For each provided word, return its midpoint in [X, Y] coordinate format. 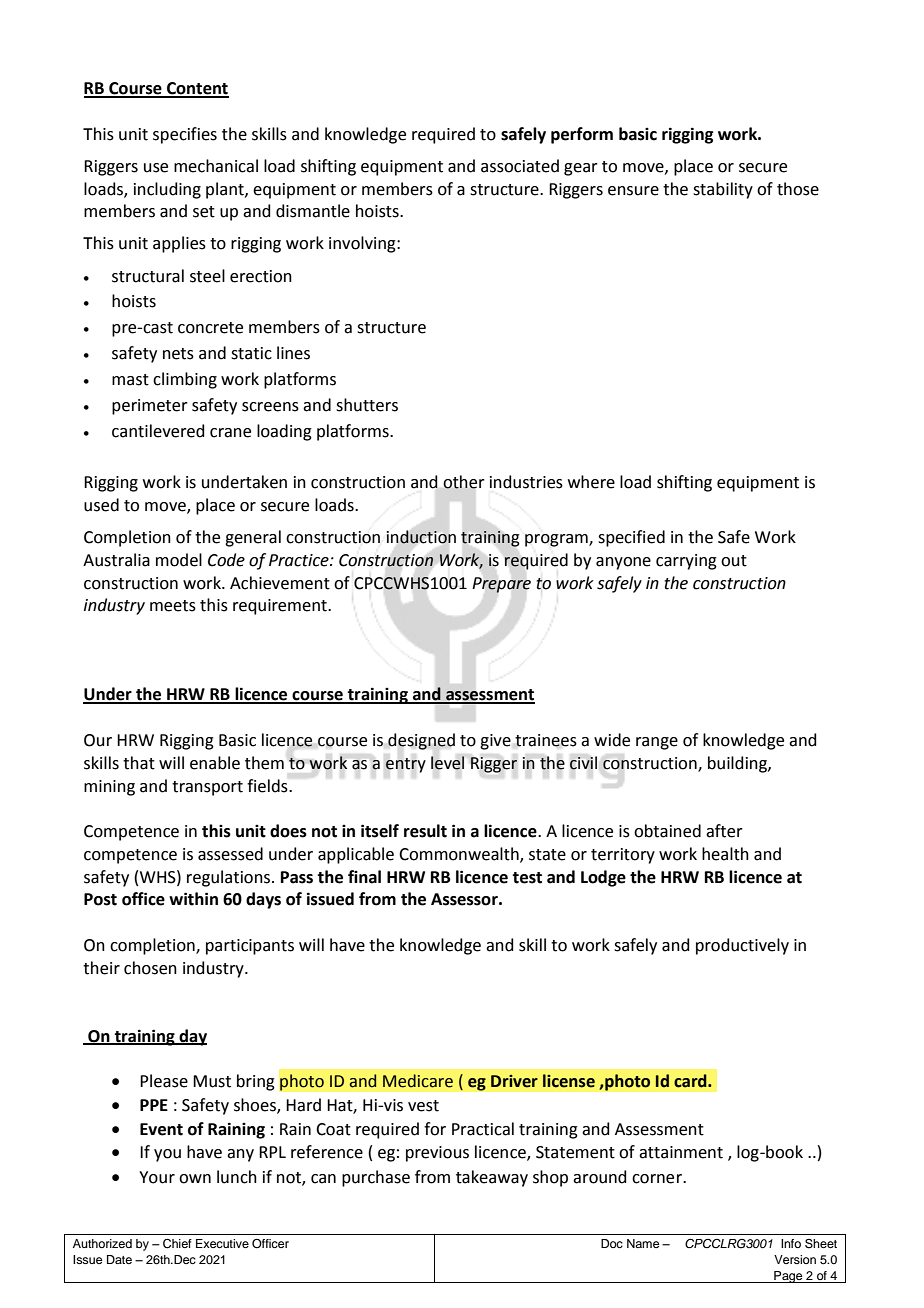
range [657, 743]
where [591, 482]
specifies [185, 135]
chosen [150, 968]
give [495, 742]
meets [173, 606]
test [527, 878]
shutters [367, 405]
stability [723, 190]
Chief [177, 1244]
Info [791, 1243]
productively [742, 946]
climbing [185, 380]
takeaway [492, 1178]
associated [520, 166]
